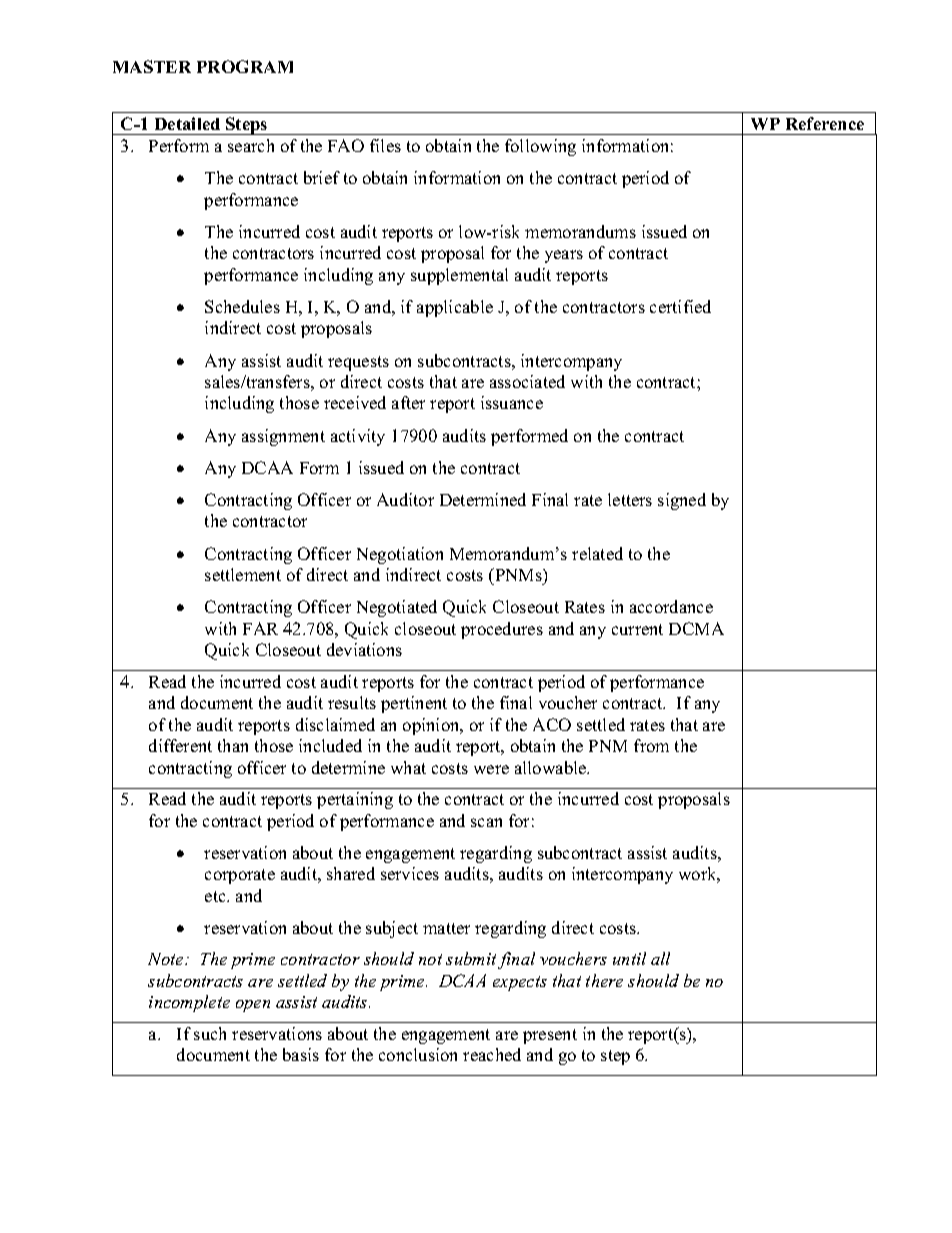 Image resolution: width=952 pixels, height=1233 pixels. What do you see at coordinates (243, 574) in the screenshot?
I see `settlement` at bounding box center [243, 574].
